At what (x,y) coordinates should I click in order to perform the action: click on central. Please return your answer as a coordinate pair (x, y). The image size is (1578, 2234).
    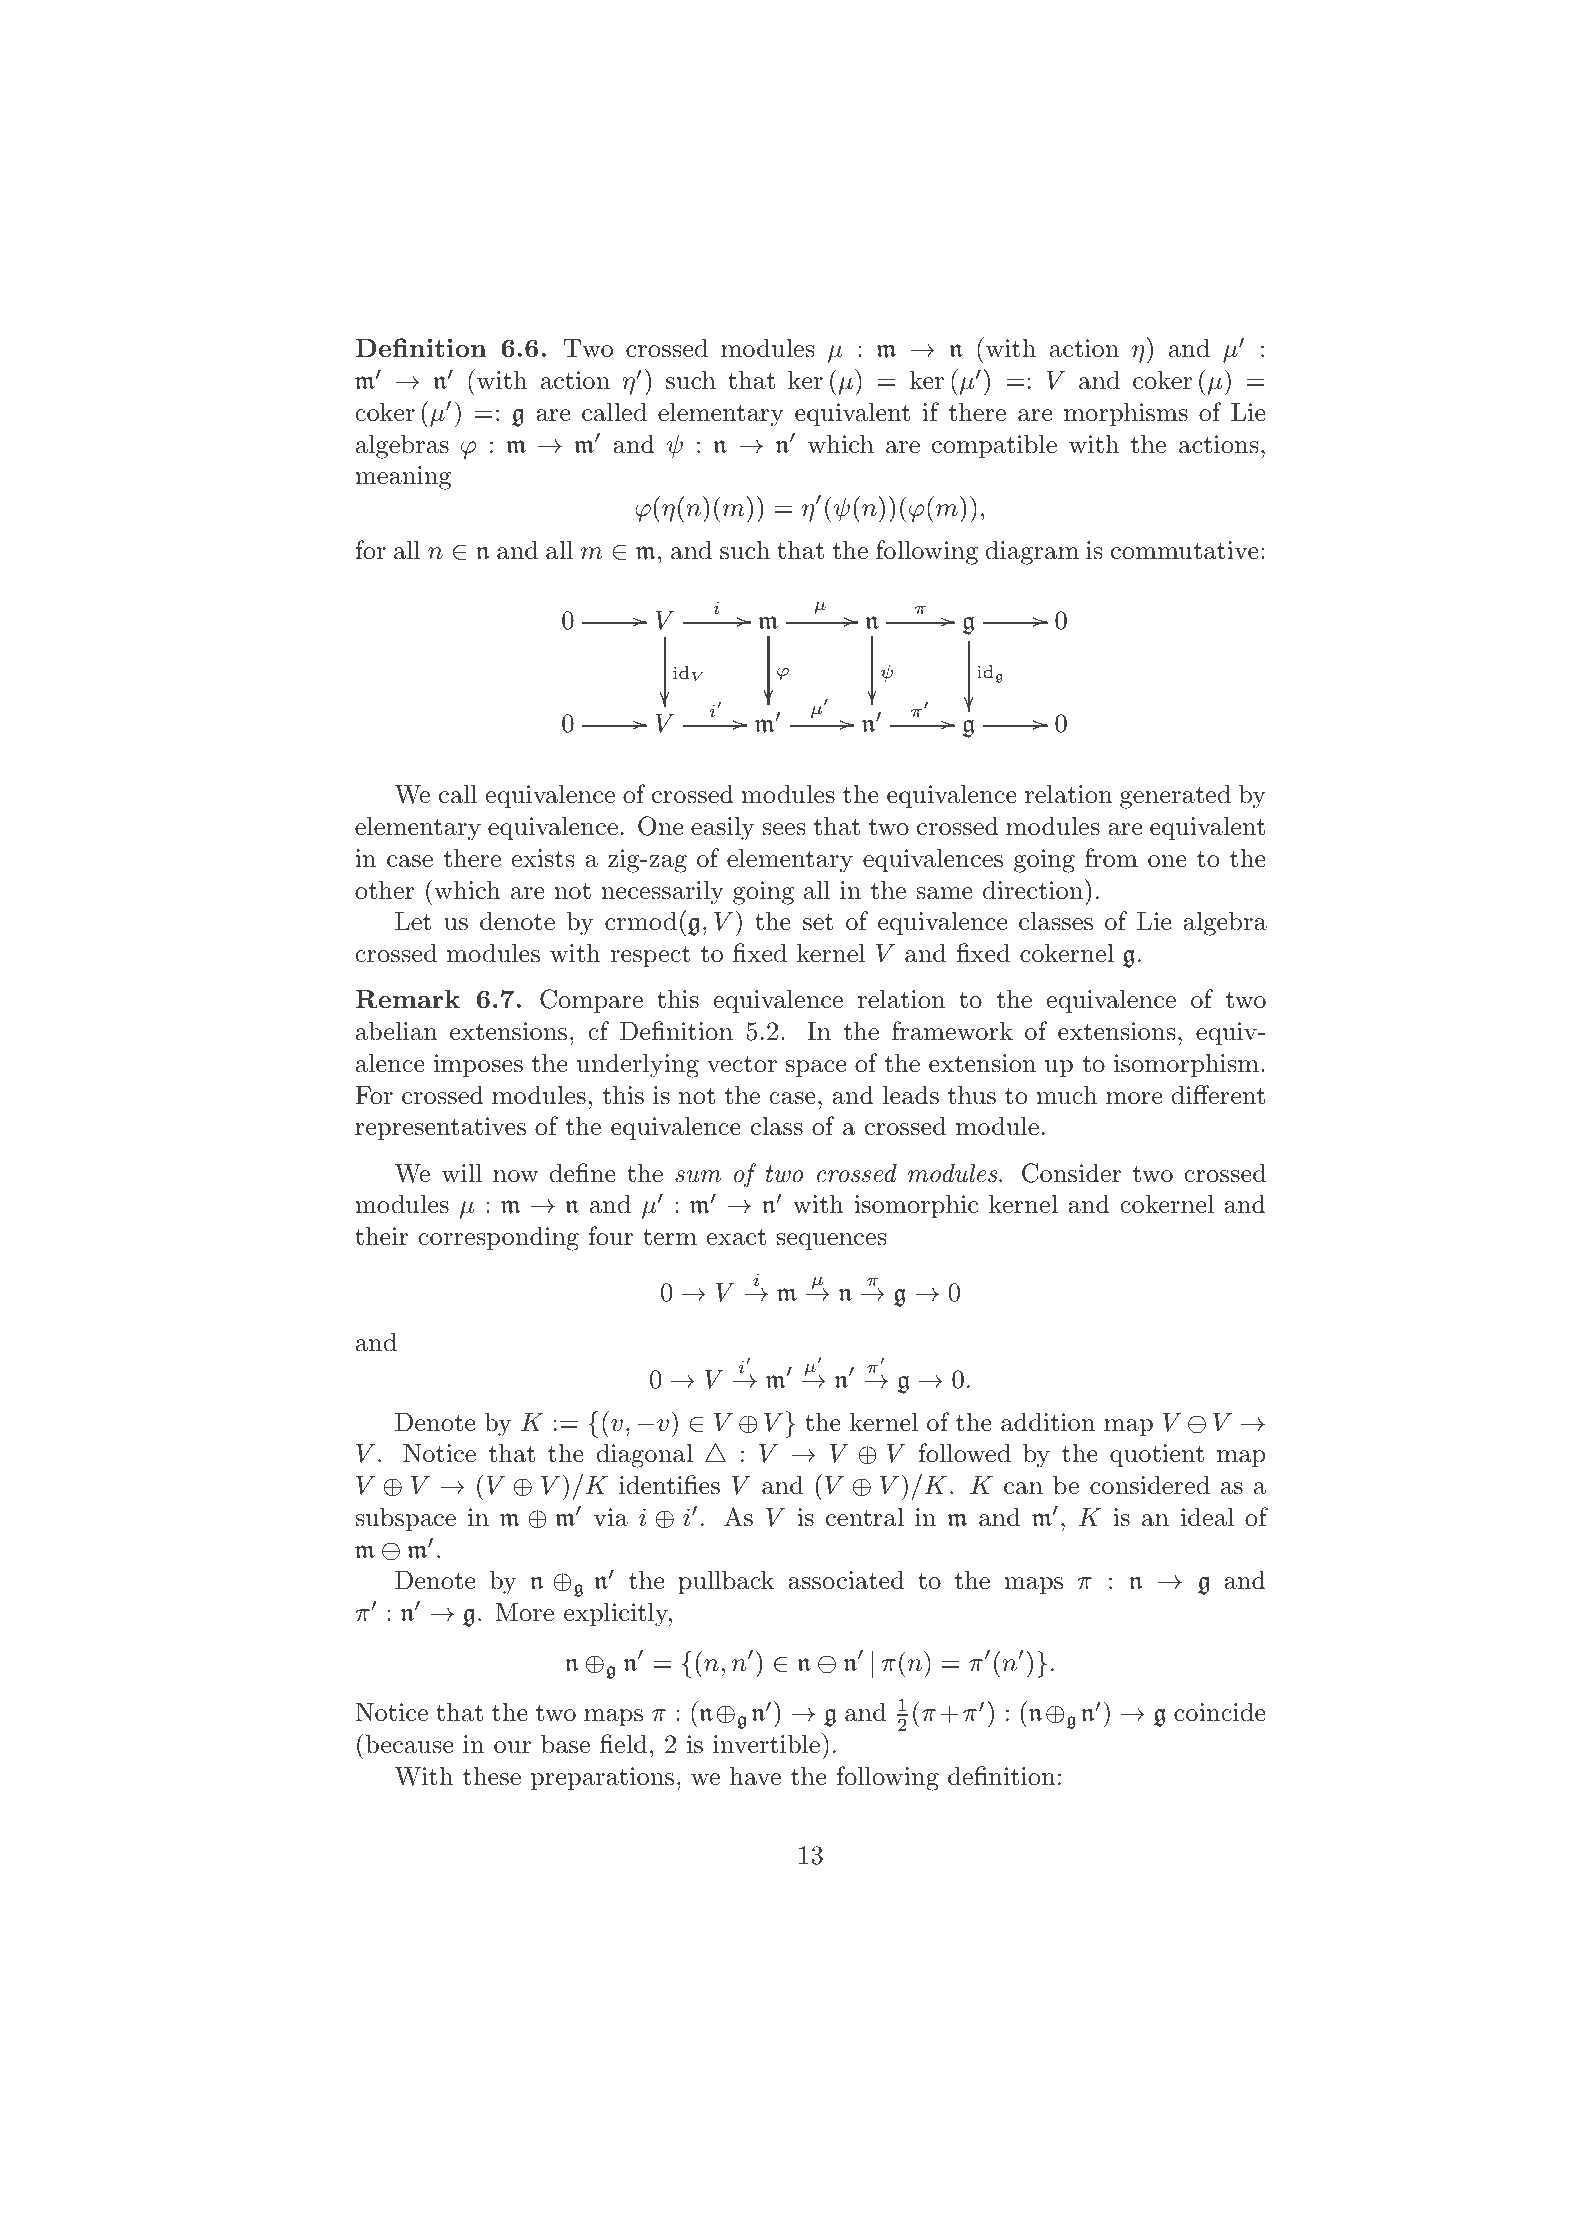
    Looking at the image, I should click on (865, 1517).
